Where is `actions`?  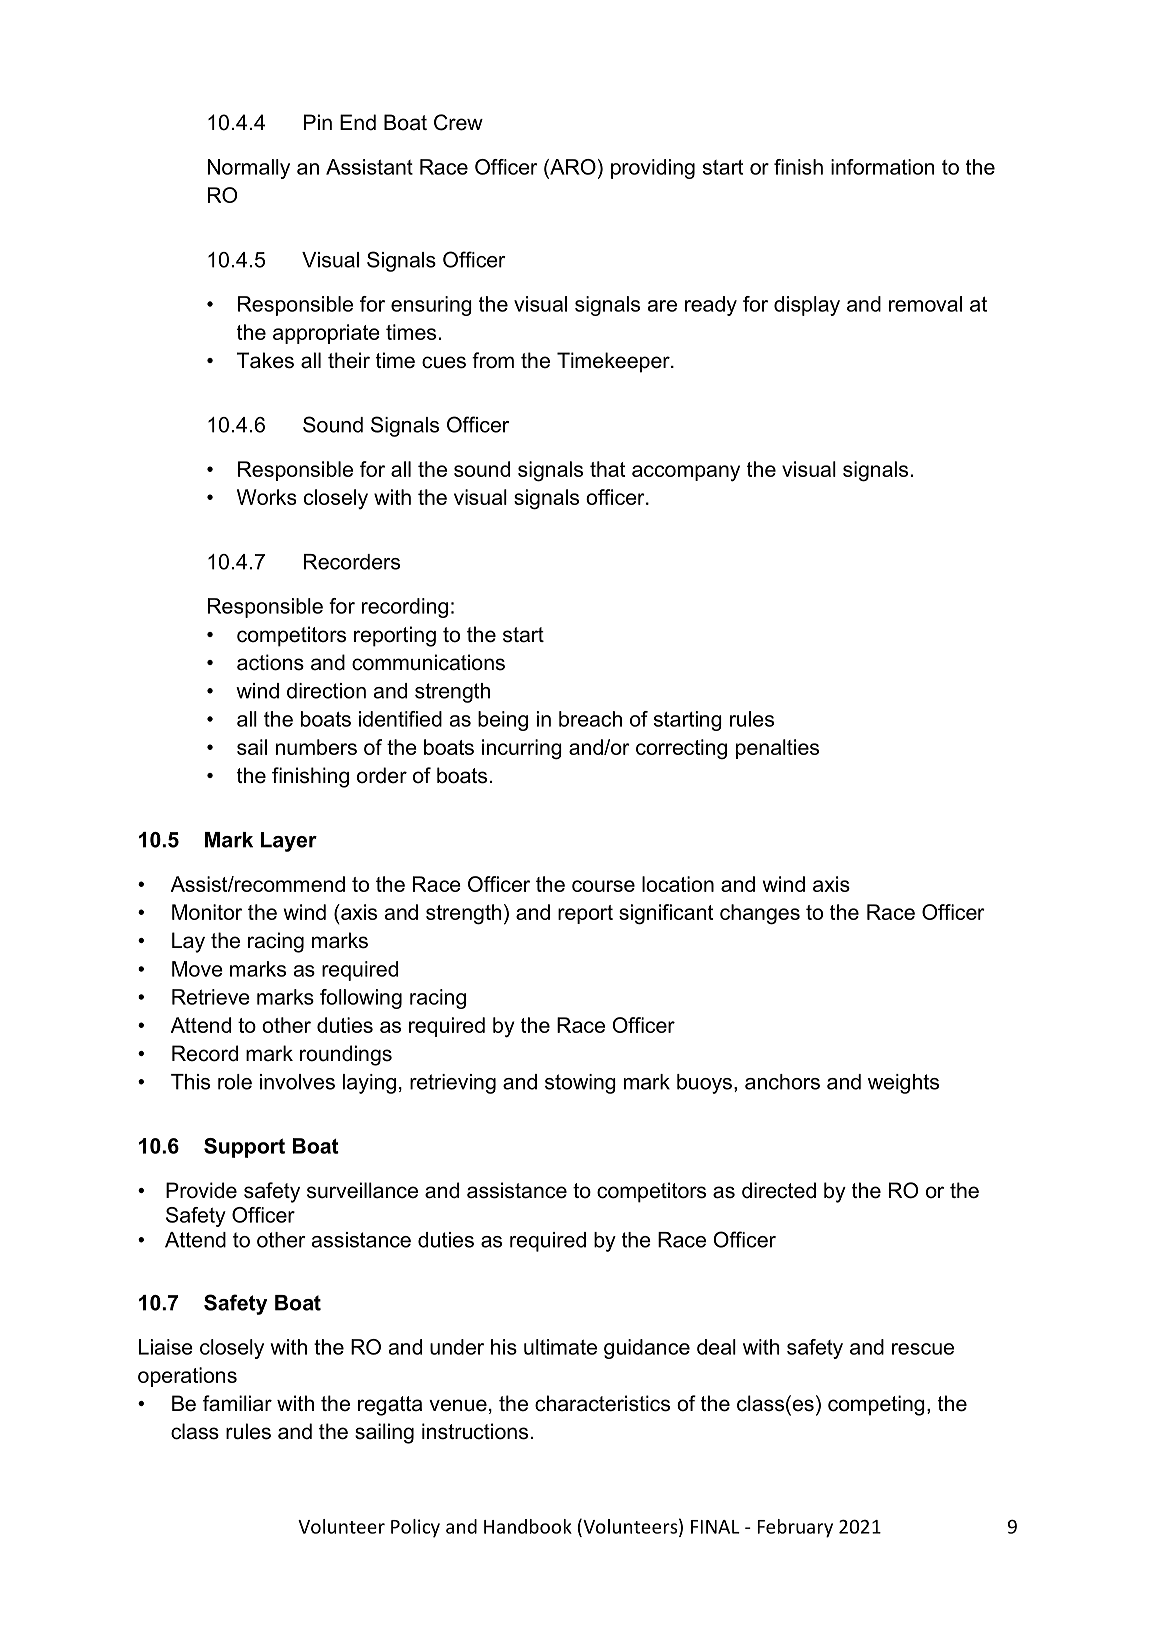 actions is located at coordinates (270, 662).
